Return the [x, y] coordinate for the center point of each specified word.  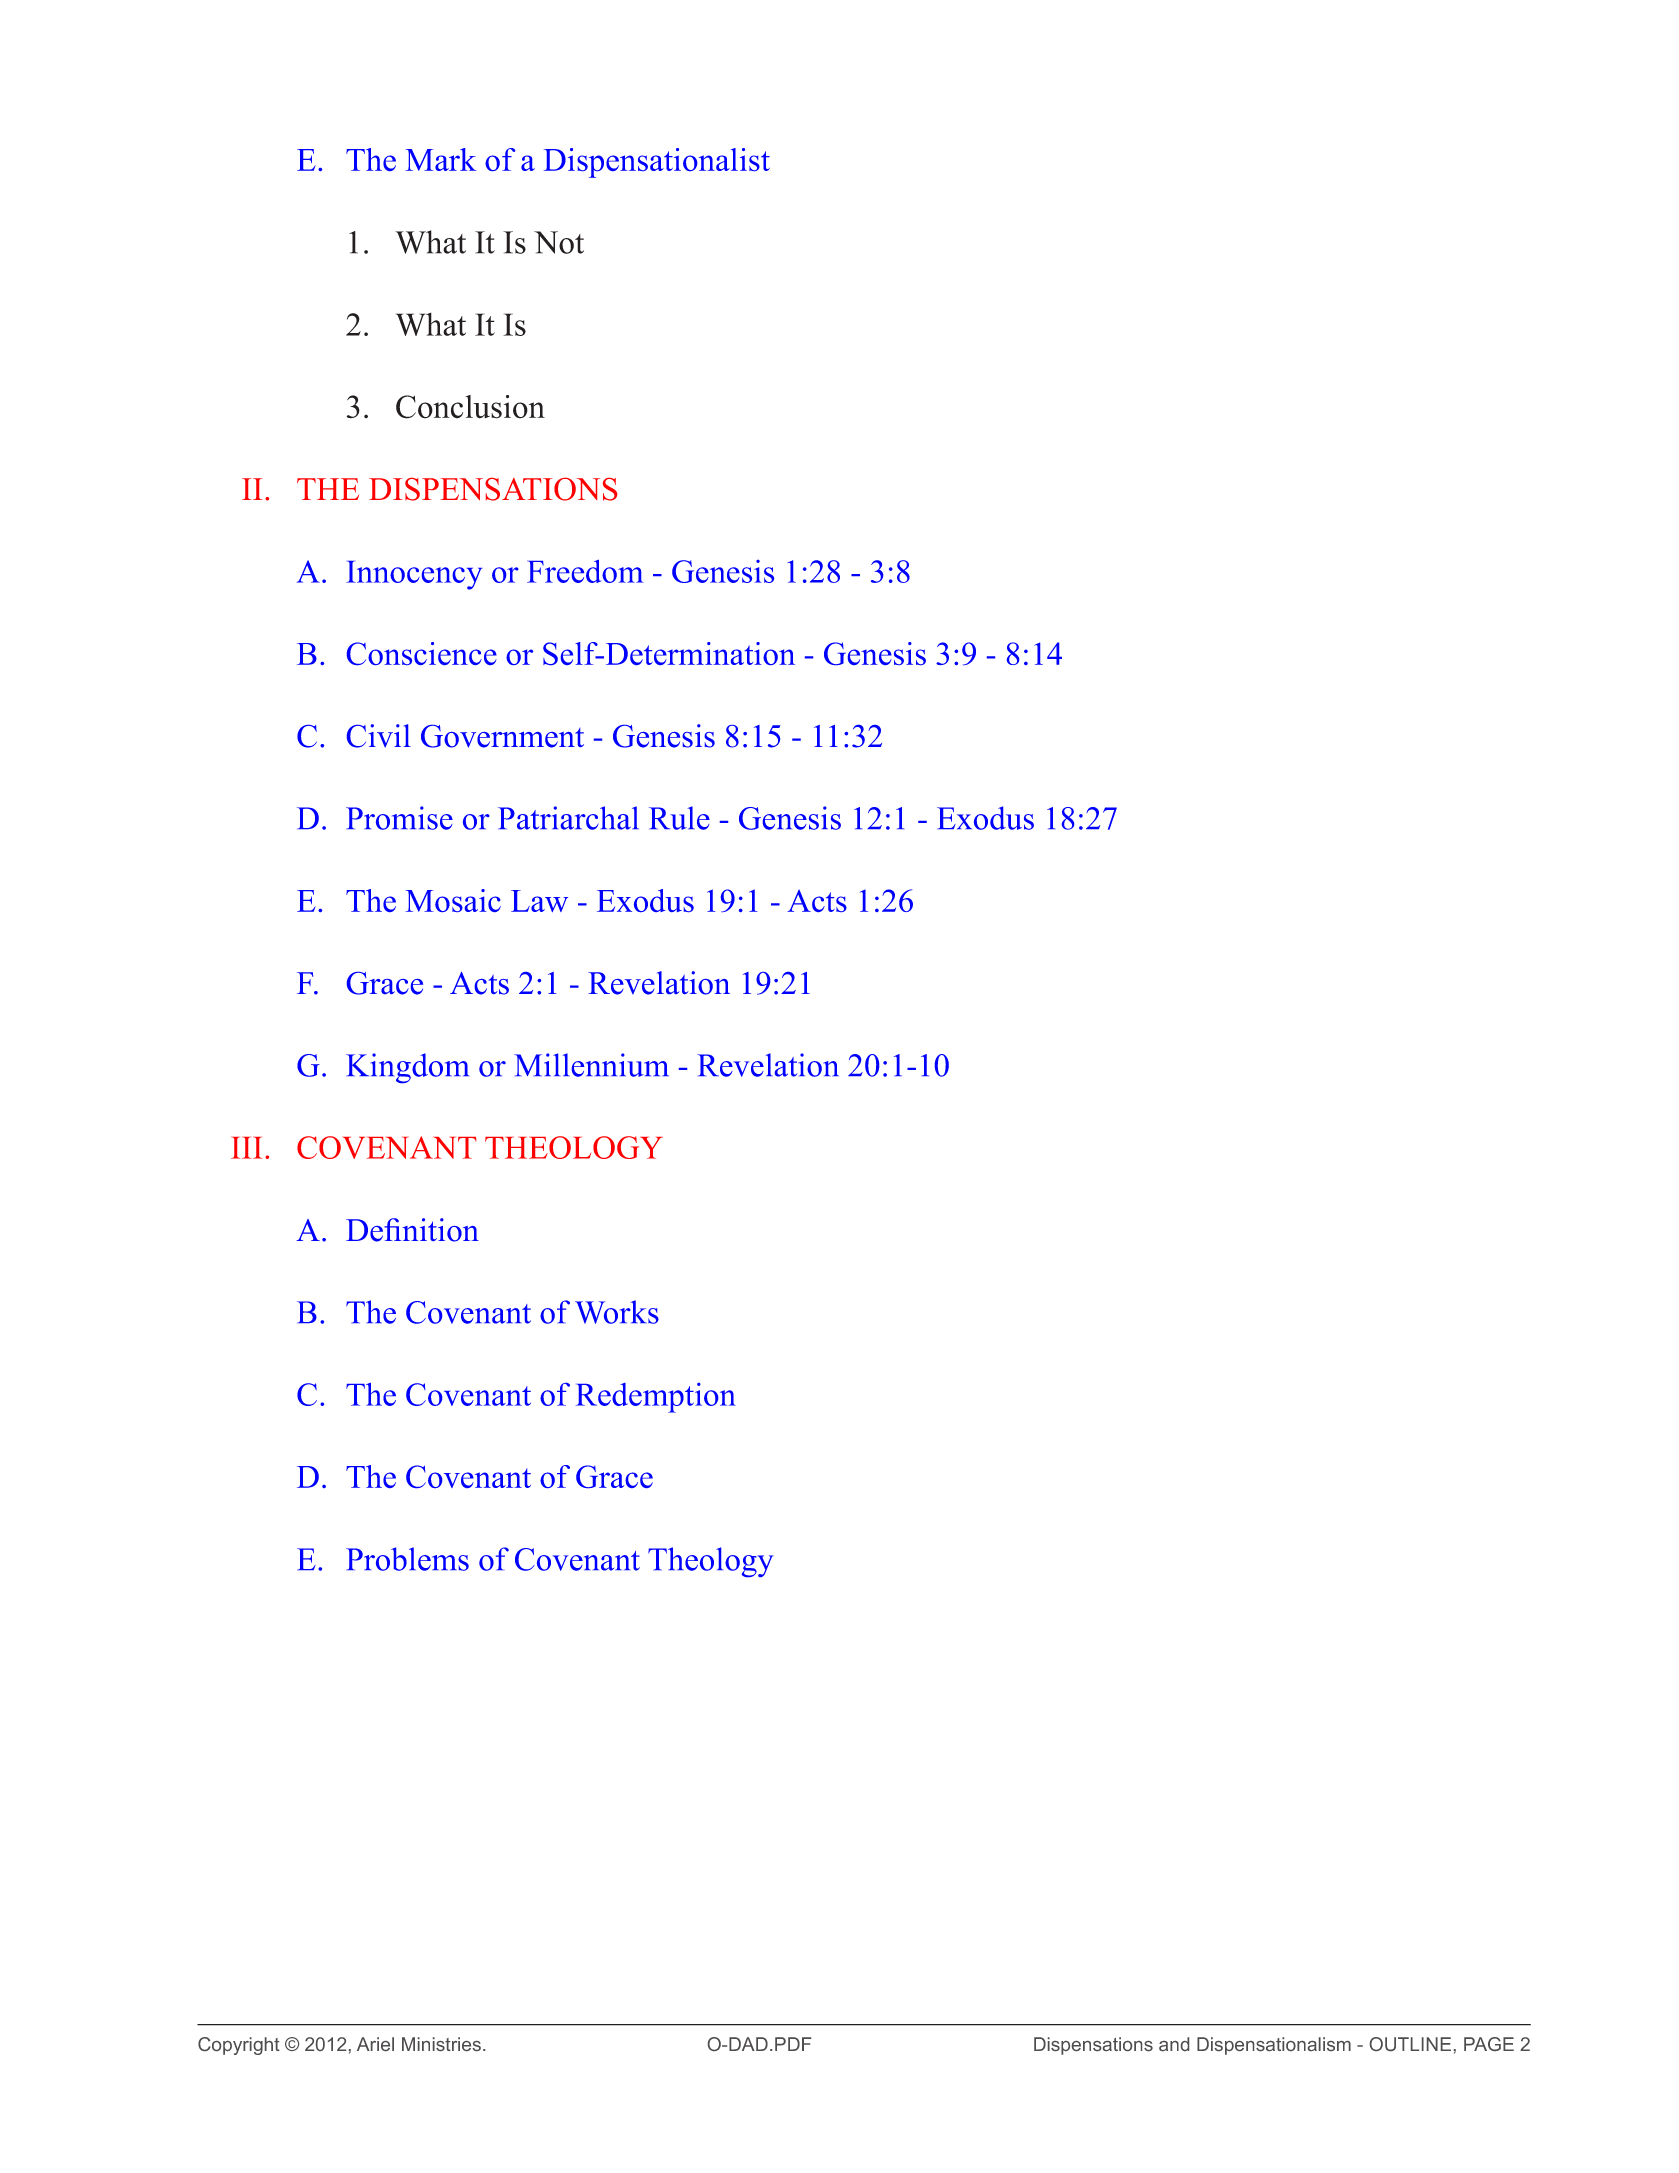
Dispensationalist [657, 163]
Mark [441, 159]
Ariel [375, 2044]
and [1174, 2044]
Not [559, 242]
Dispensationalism [1274, 2046]
